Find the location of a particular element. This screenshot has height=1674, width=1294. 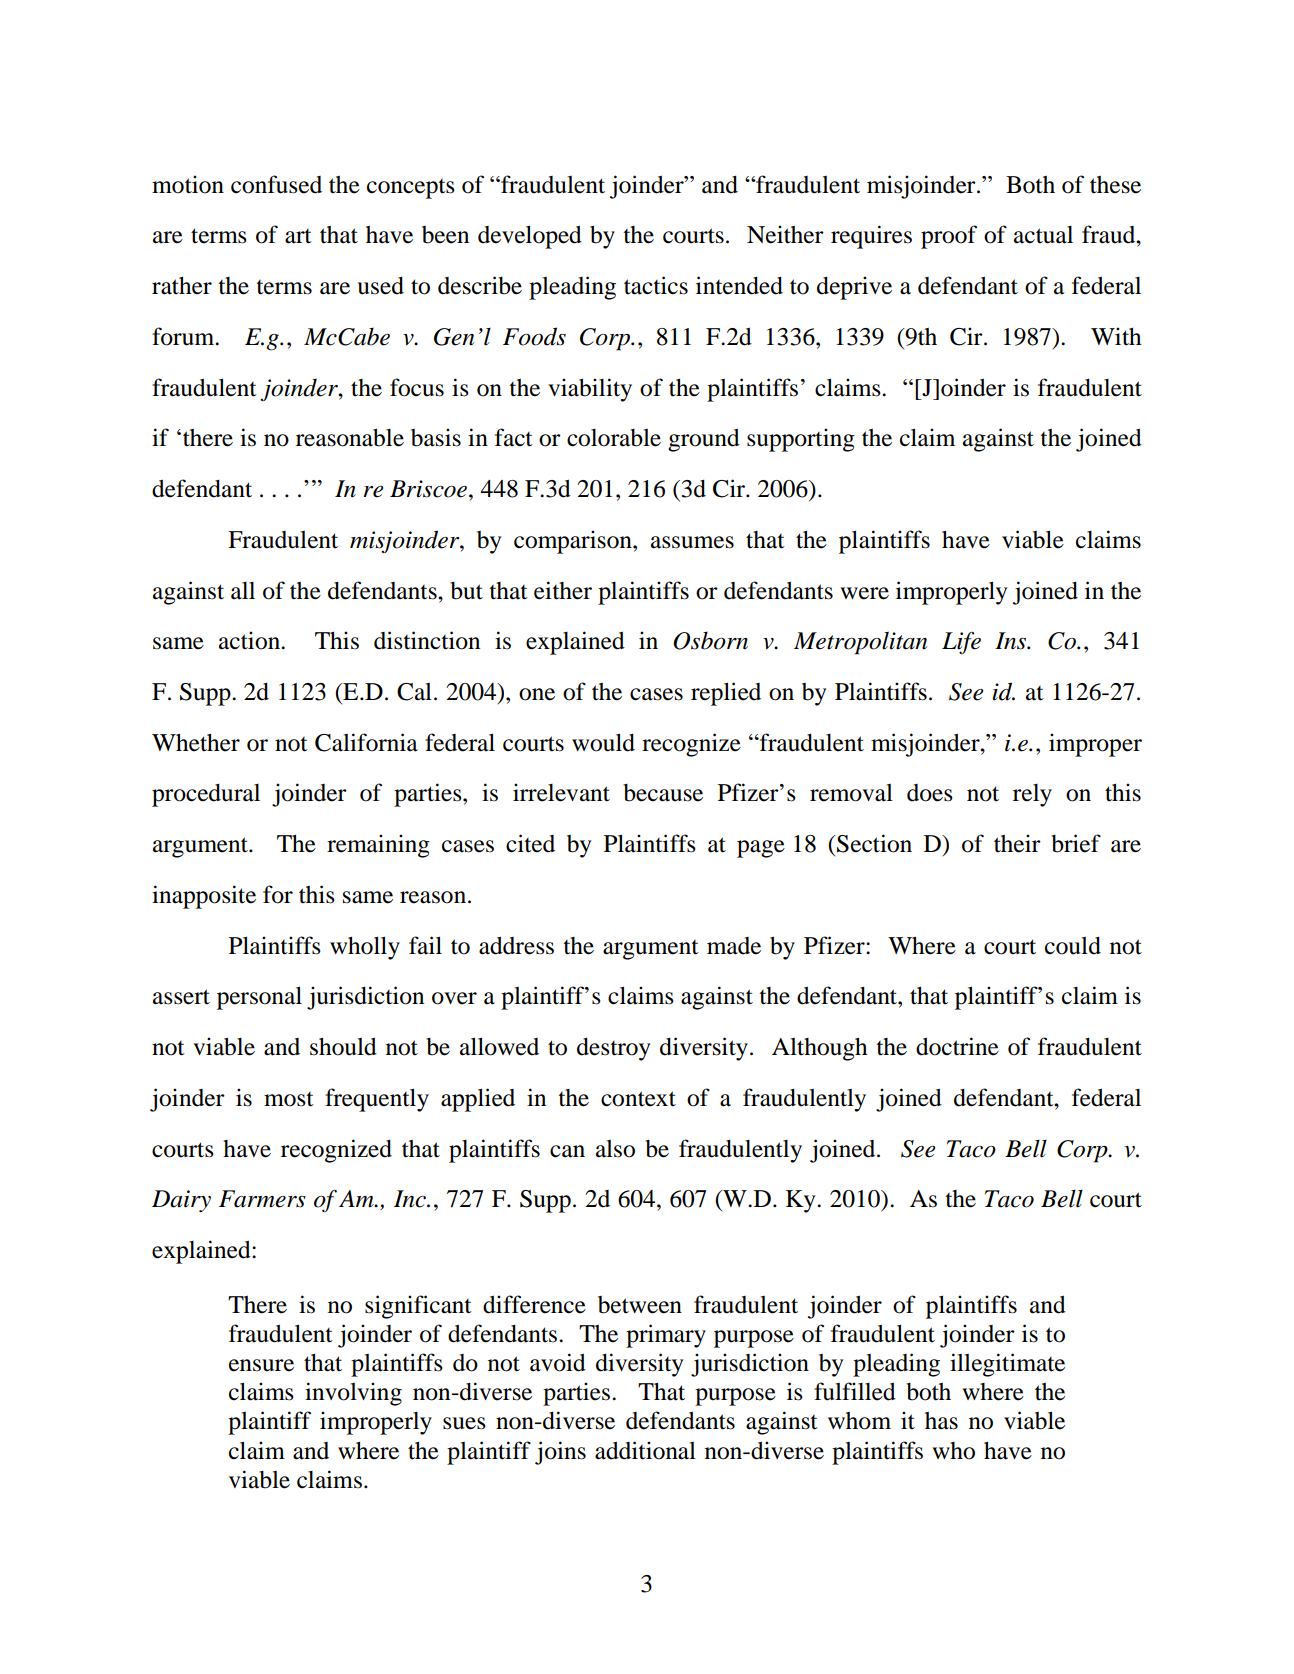

motion is located at coordinates (188, 184).
